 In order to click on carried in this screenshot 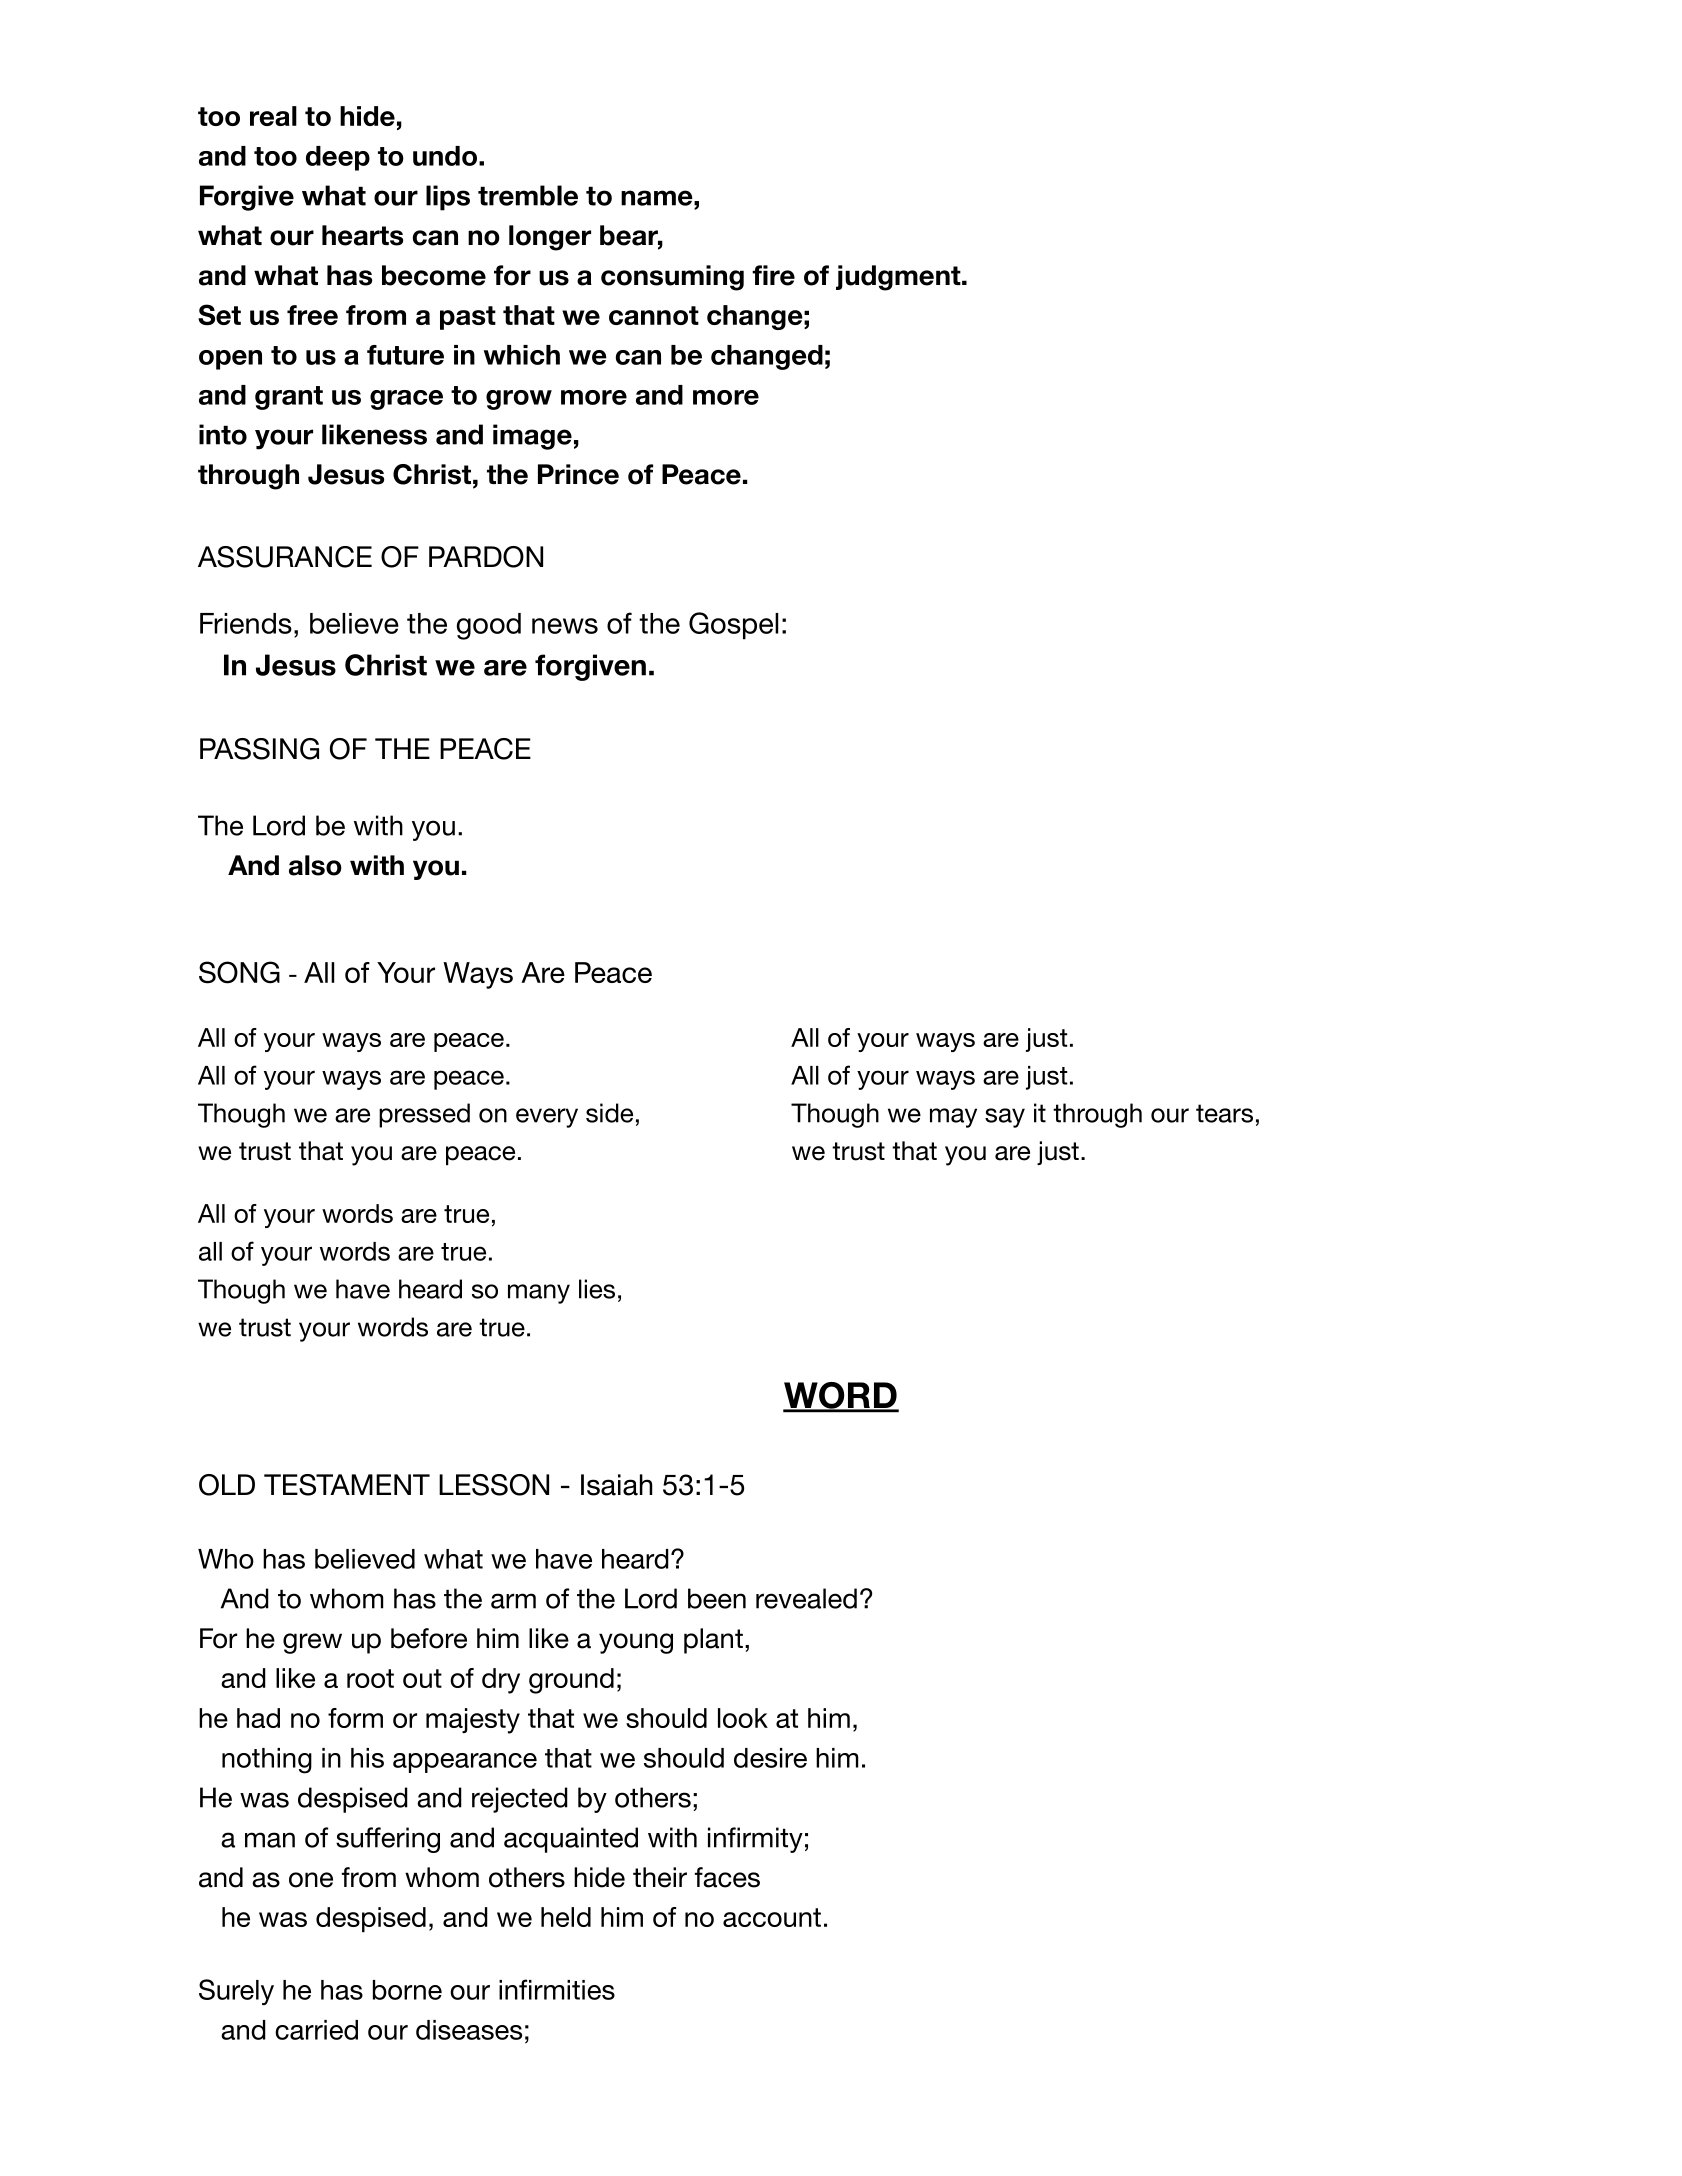, I will do `click(316, 2030)`.
